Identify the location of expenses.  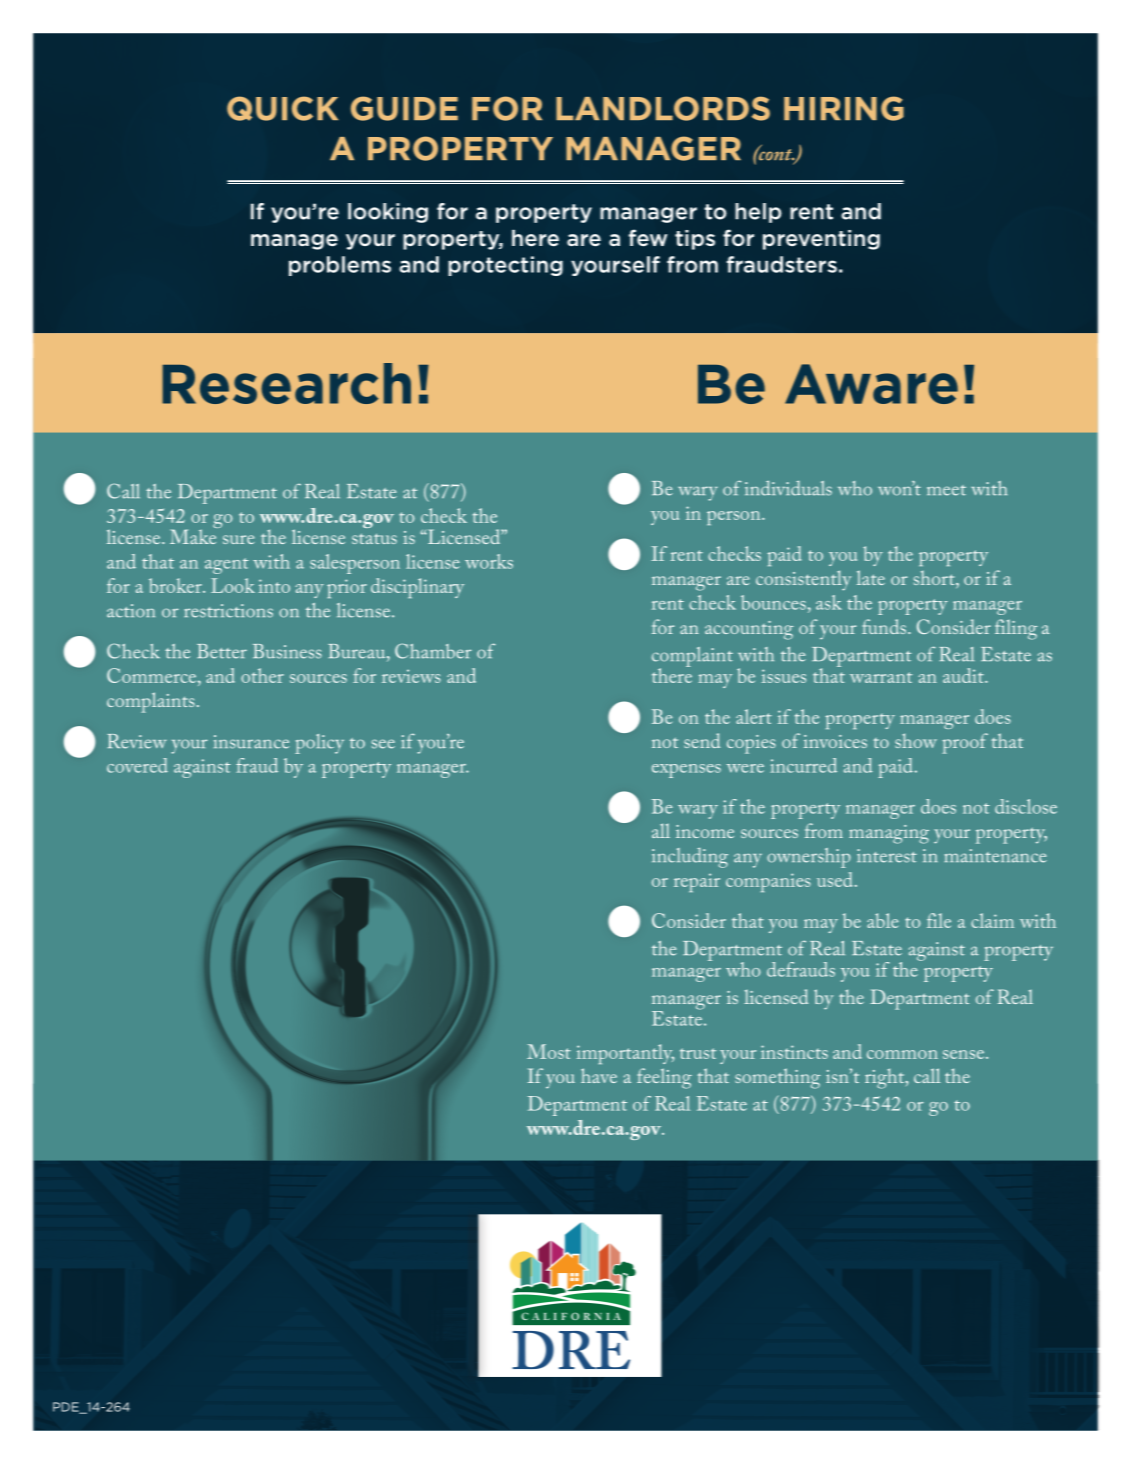
(686, 771).
